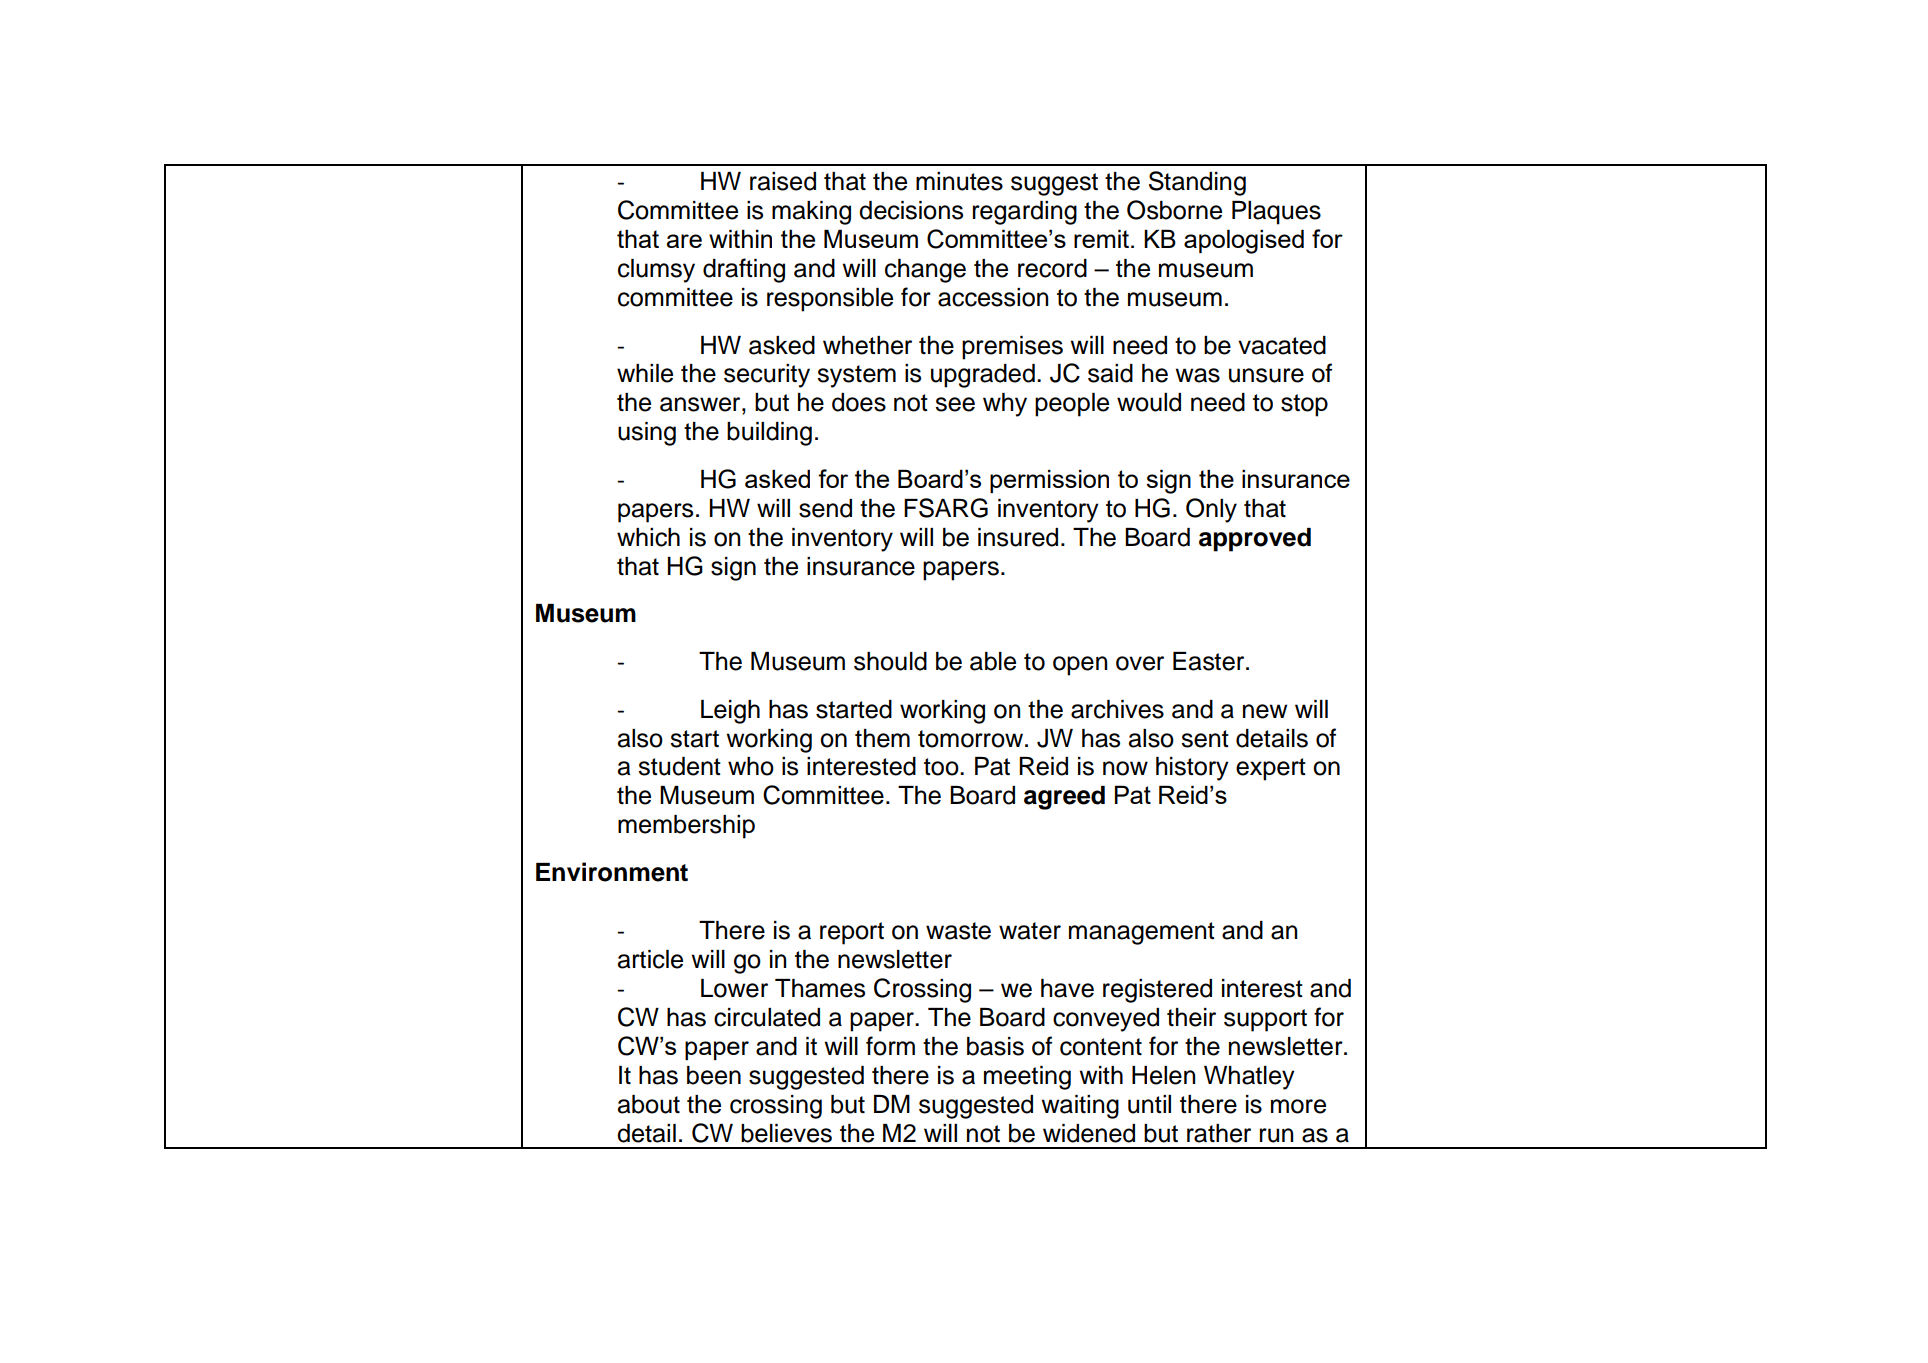  Describe the element at coordinates (684, 241) in the document. I see `are` at that location.
